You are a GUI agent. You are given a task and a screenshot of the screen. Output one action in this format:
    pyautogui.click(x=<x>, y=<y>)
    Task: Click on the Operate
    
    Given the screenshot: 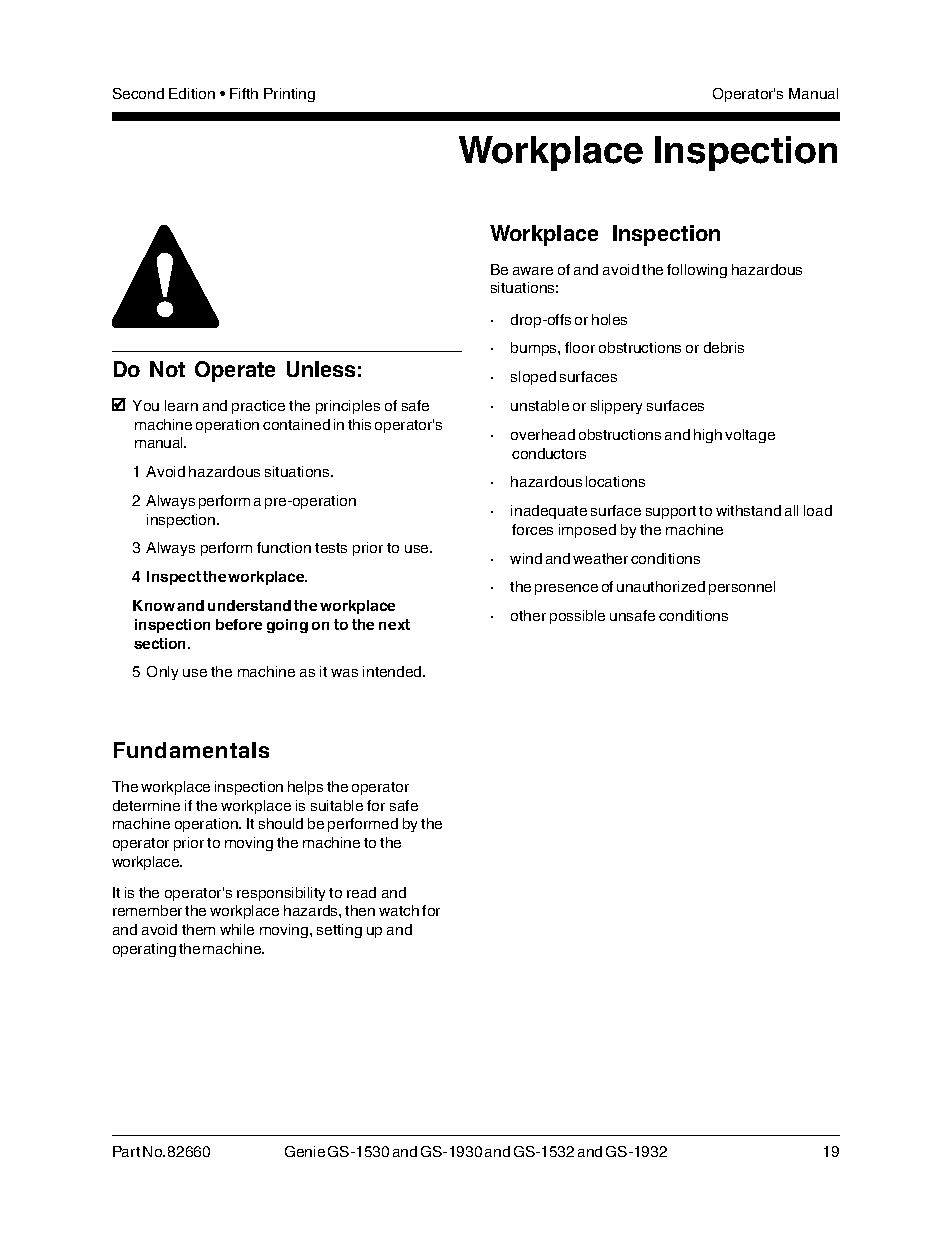 What is the action you would take?
    pyautogui.click(x=235, y=371)
